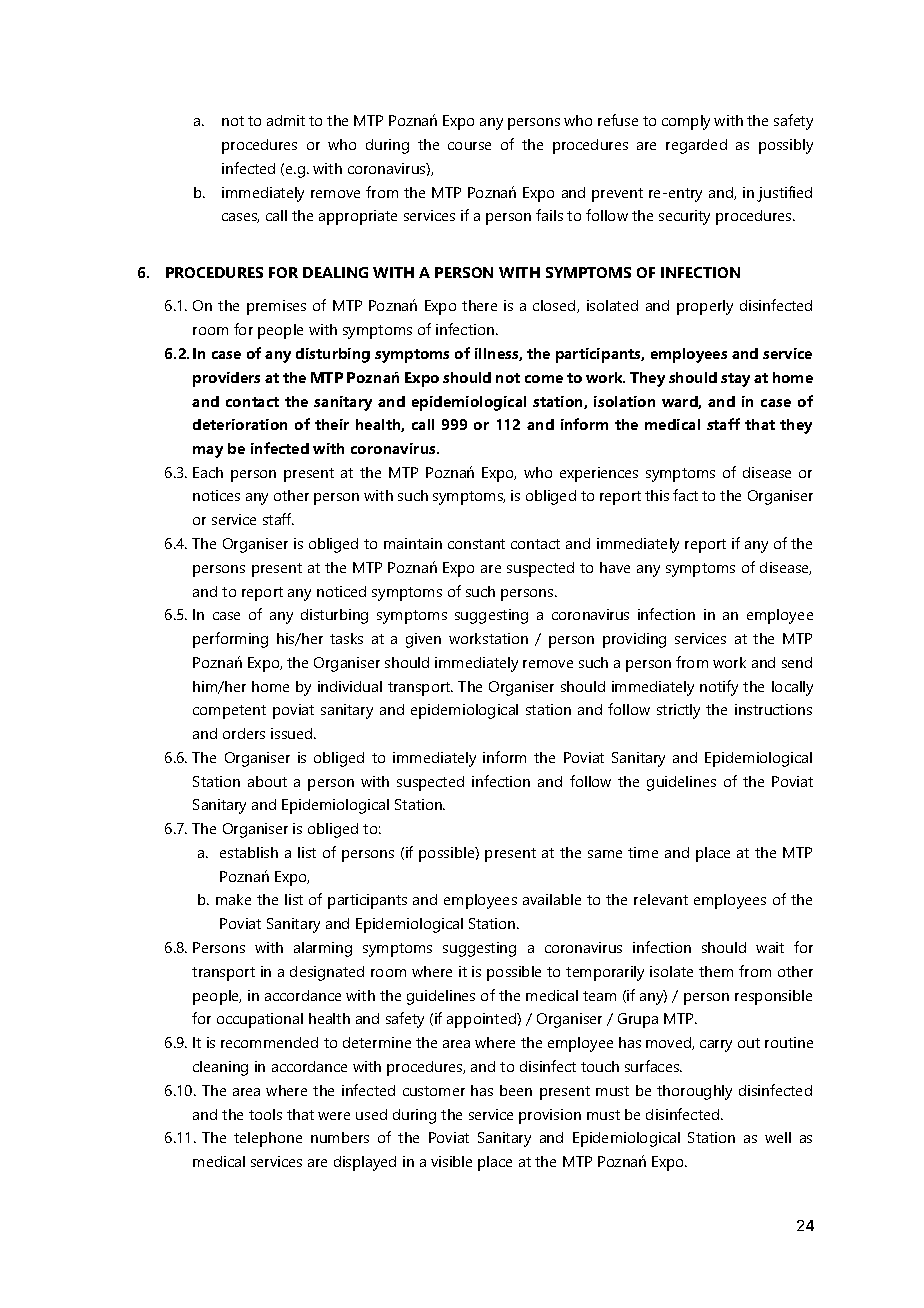 Image resolution: width=924 pixels, height=1308 pixels. I want to click on telephone, so click(268, 1139).
